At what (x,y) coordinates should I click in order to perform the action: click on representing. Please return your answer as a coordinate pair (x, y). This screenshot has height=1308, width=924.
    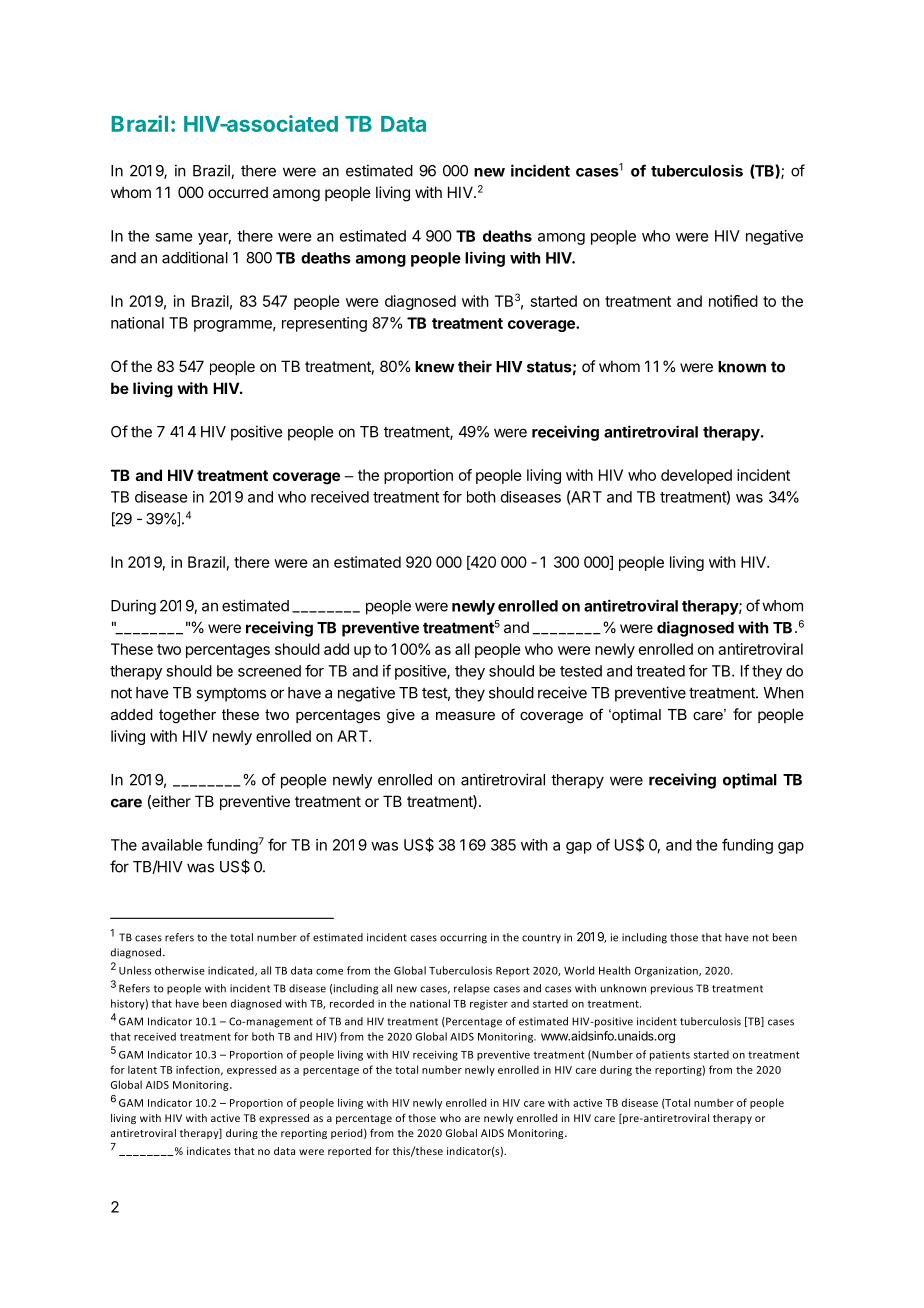
    Looking at the image, I should click on (324, 324).
